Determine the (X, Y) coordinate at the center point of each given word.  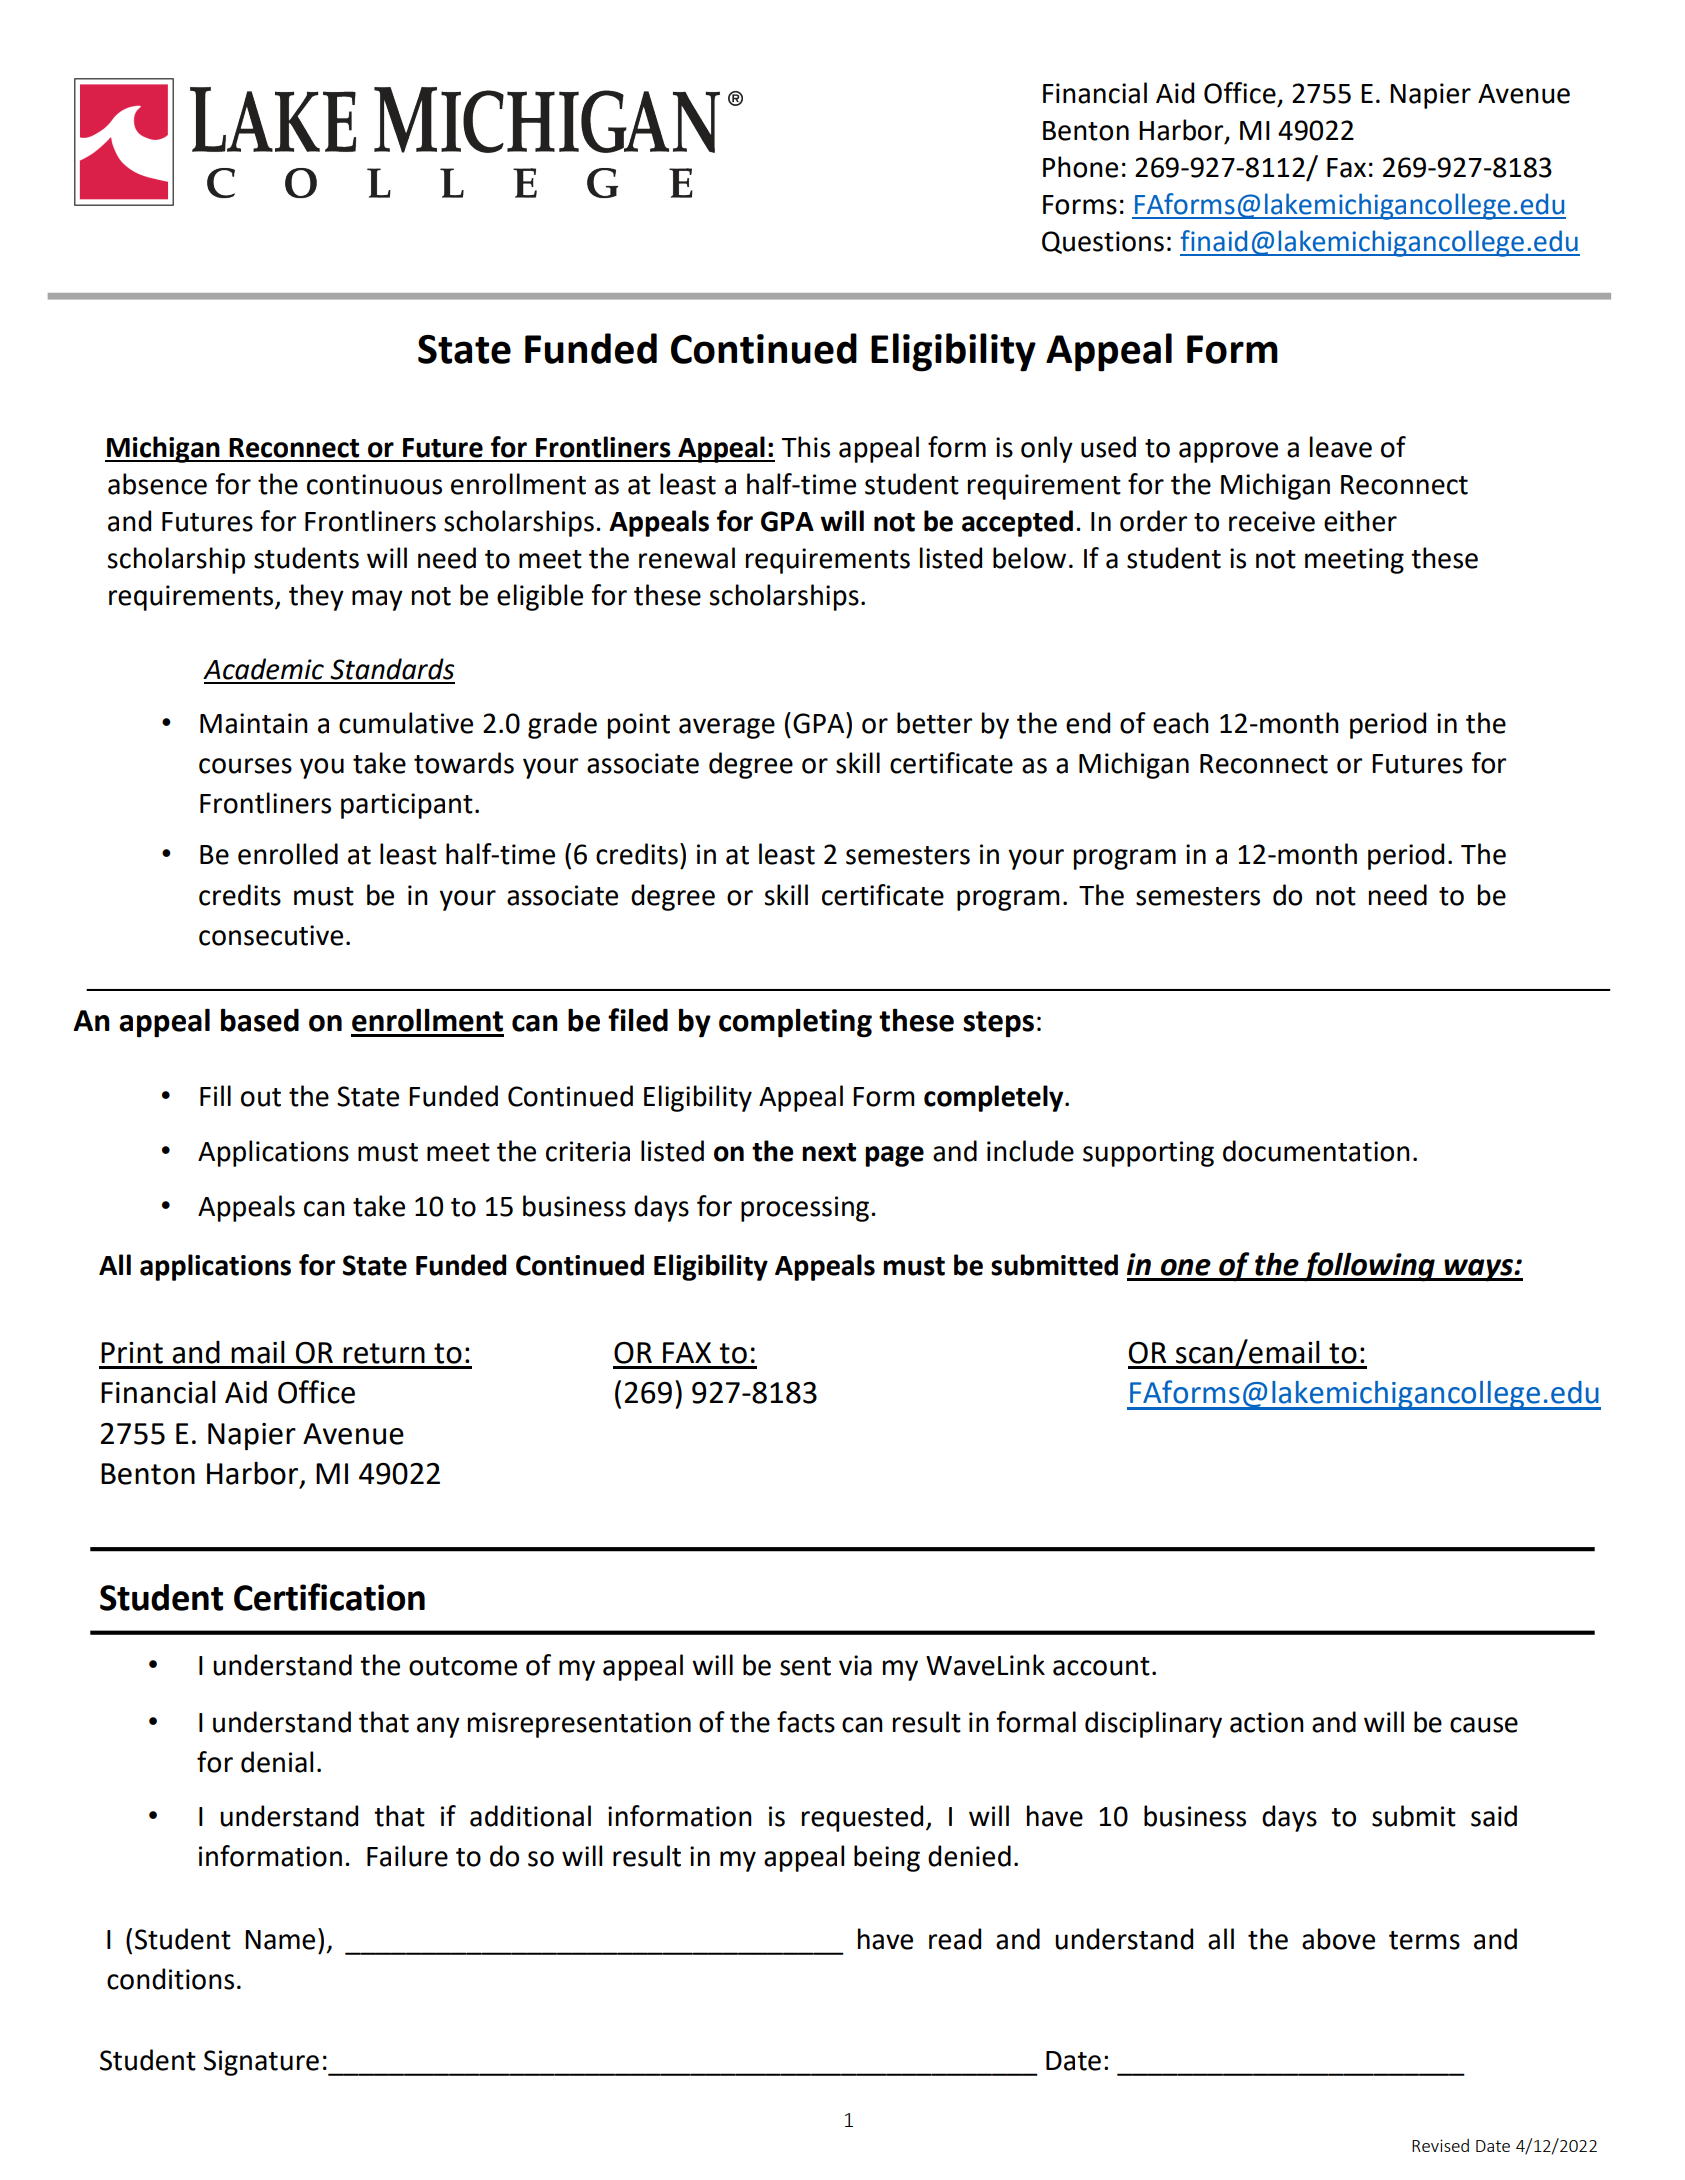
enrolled (288, 854)
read (955, 1939)
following (1369, 1267)
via (855, 1665)
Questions (1103, 242)
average (727, 728)
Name (280, 1940)
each (1181, 723)
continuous (374, 484)
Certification (329, 1597)
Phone (1080, 167)
